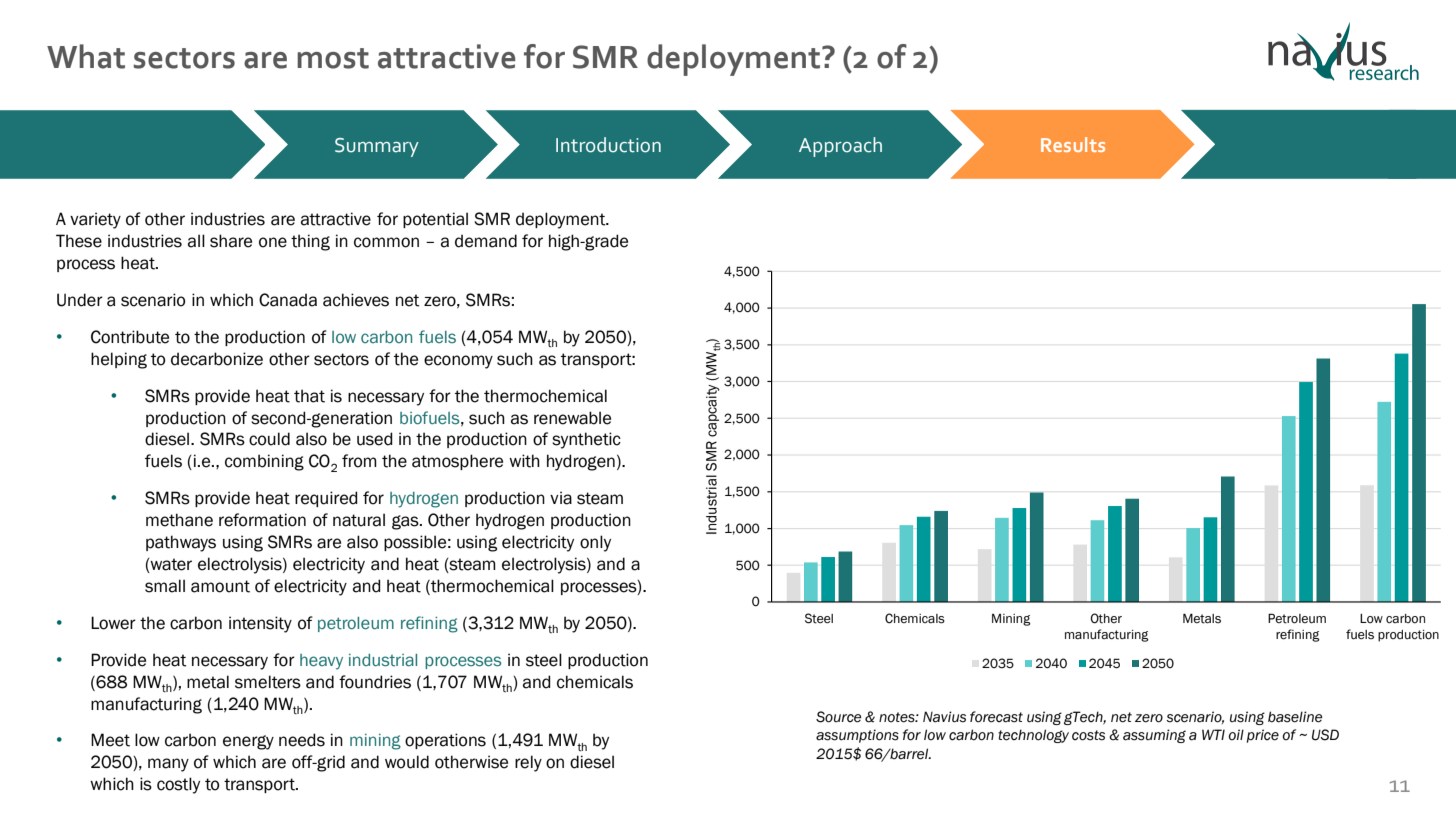  I want to click on renewable, so click(572, 418).
